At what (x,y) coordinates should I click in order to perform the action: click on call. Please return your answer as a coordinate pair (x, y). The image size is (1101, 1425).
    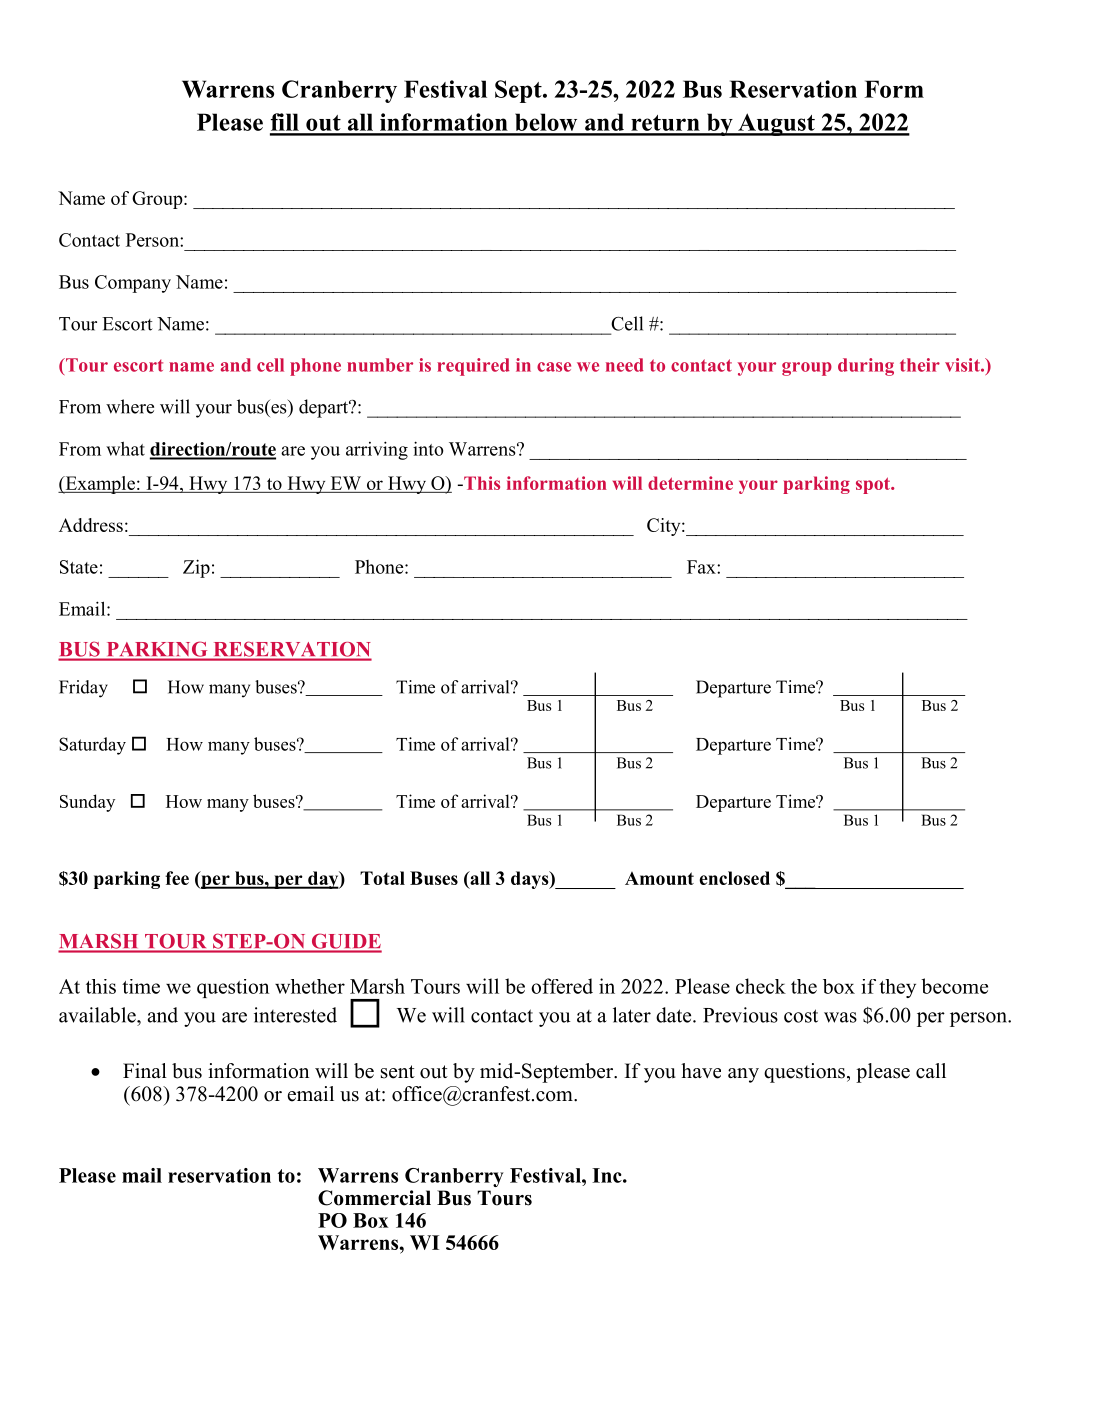
    Looking at the image, I should click on (931, 1071).
